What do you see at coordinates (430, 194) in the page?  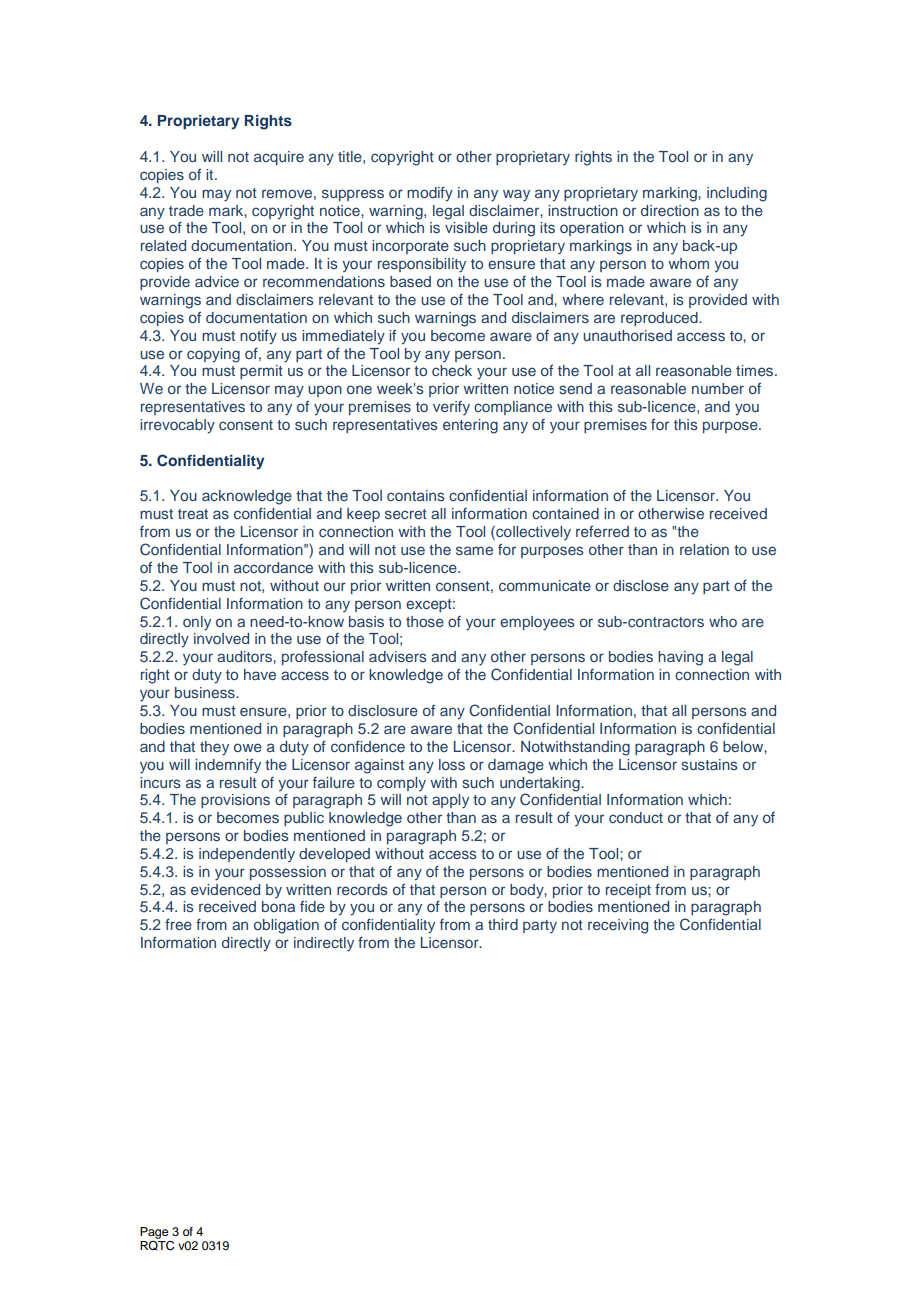 I see `modify` at bounding box center [430, 194].
